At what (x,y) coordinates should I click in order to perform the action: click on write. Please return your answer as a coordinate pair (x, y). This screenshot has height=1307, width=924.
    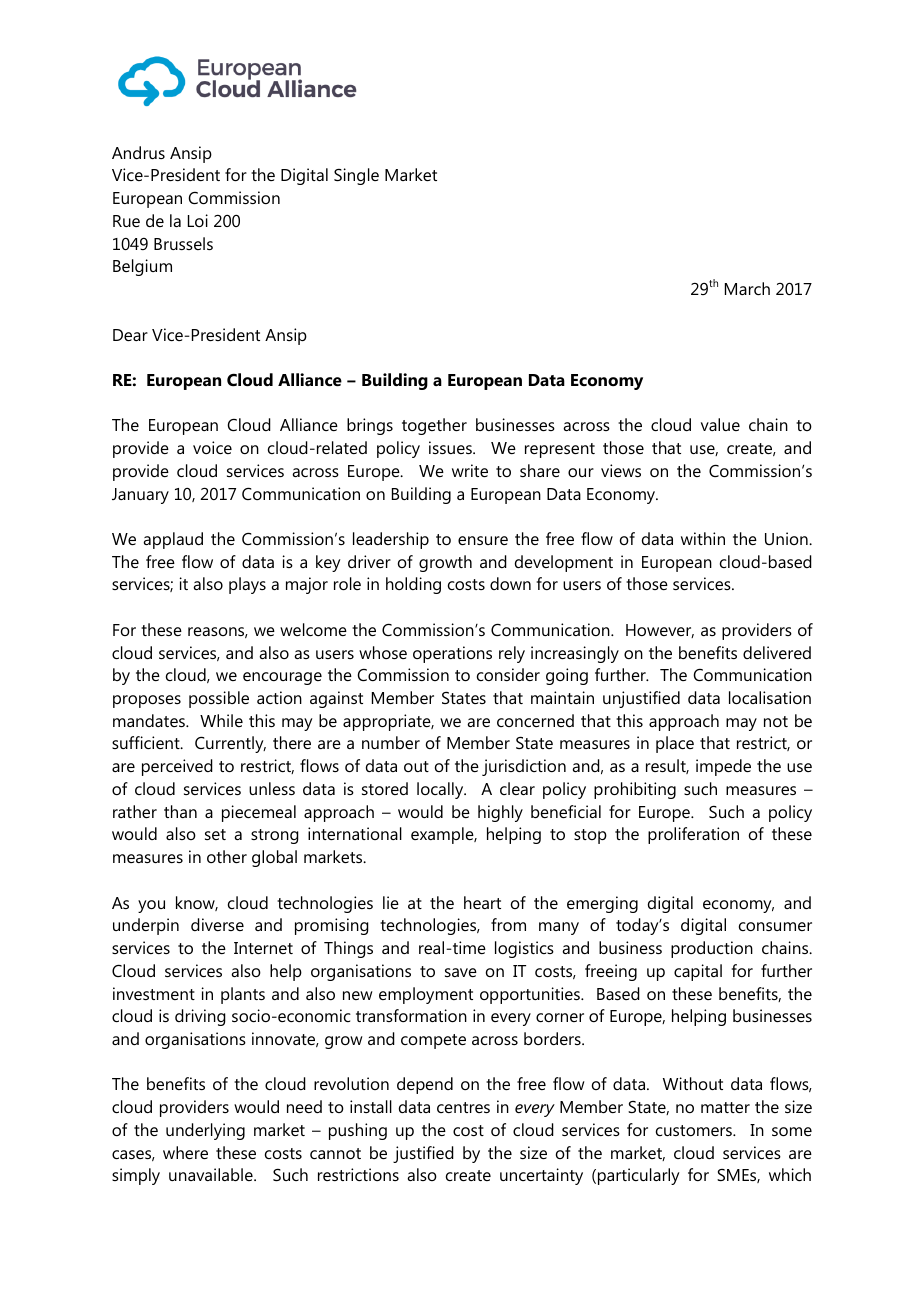
    Looking at the image, I should click on (470, 470).
